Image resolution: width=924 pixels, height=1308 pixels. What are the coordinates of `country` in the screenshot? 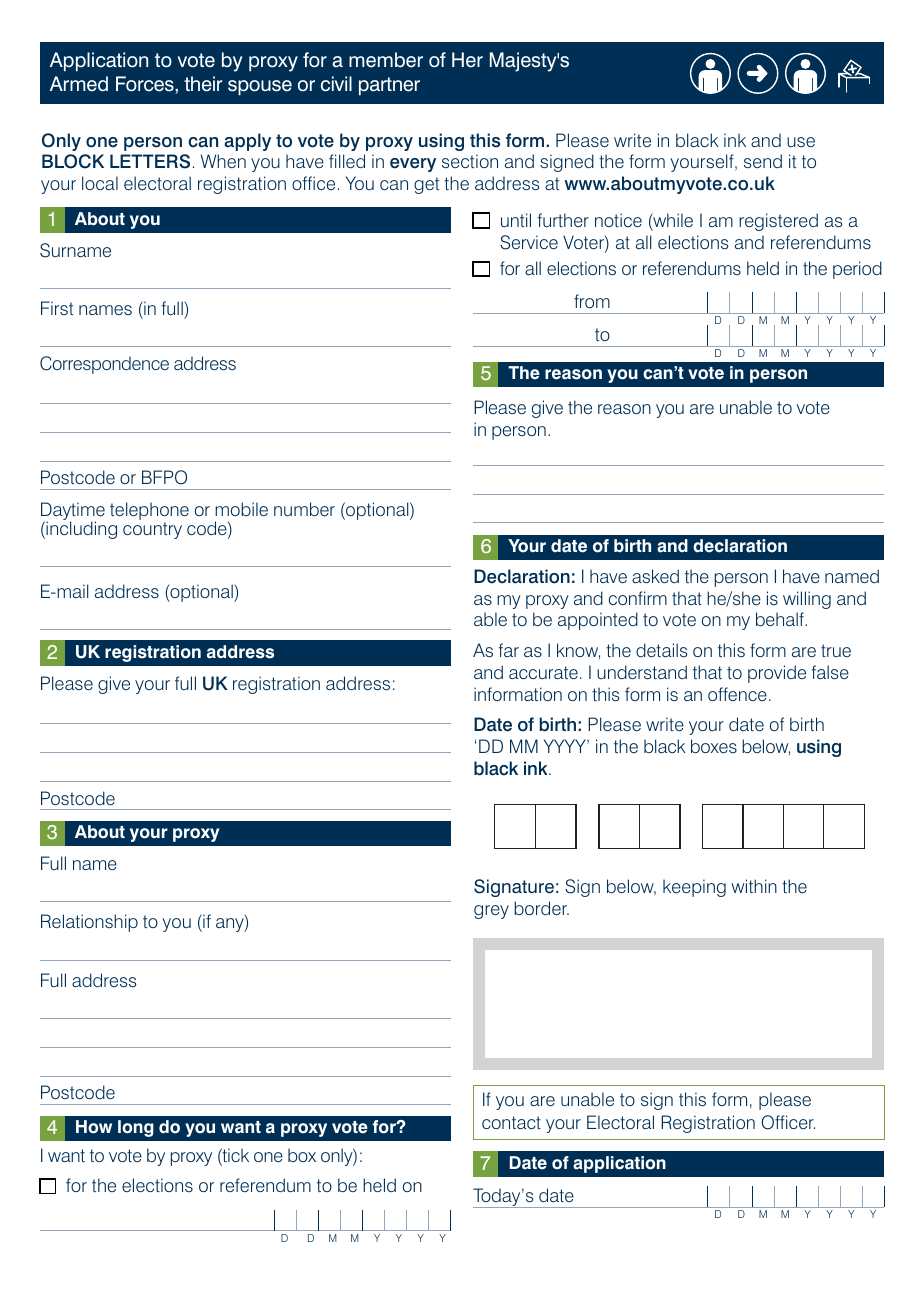 It's located at (152, 530).
